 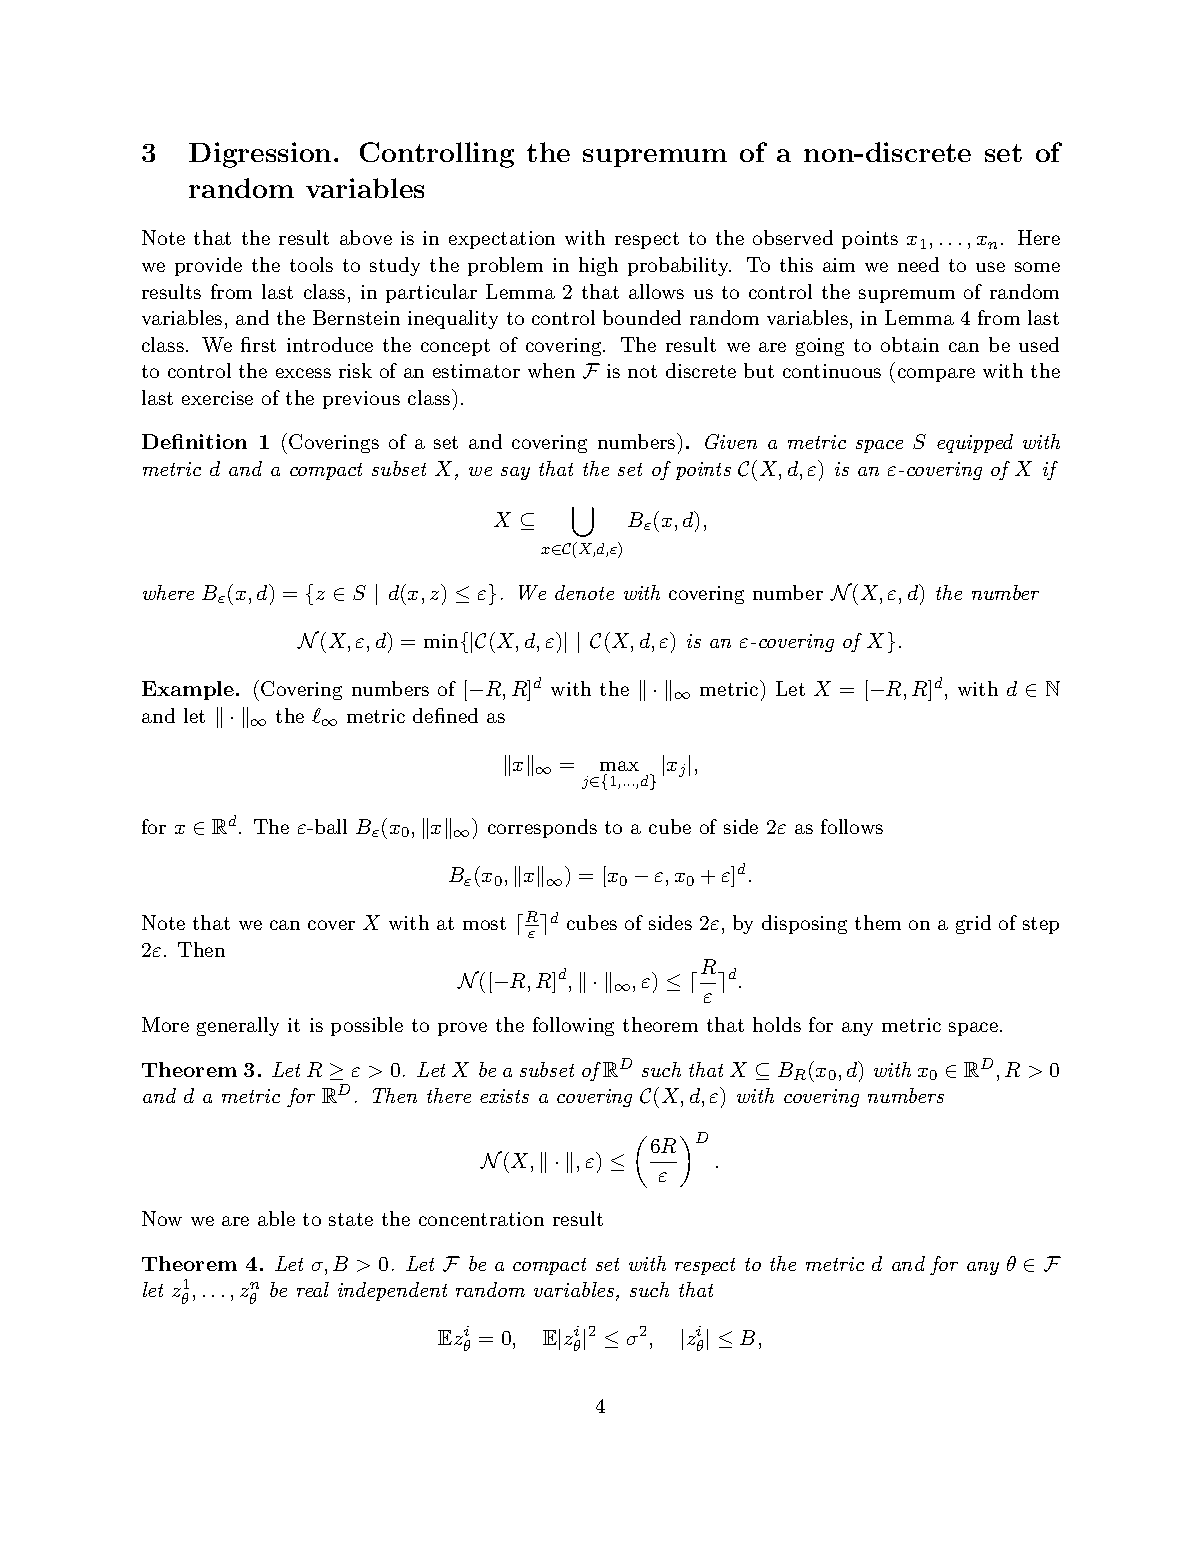 What do you see at coordinates (481, 1219) in the image?
I see `concentration` at bounding box center [481, 1219].
